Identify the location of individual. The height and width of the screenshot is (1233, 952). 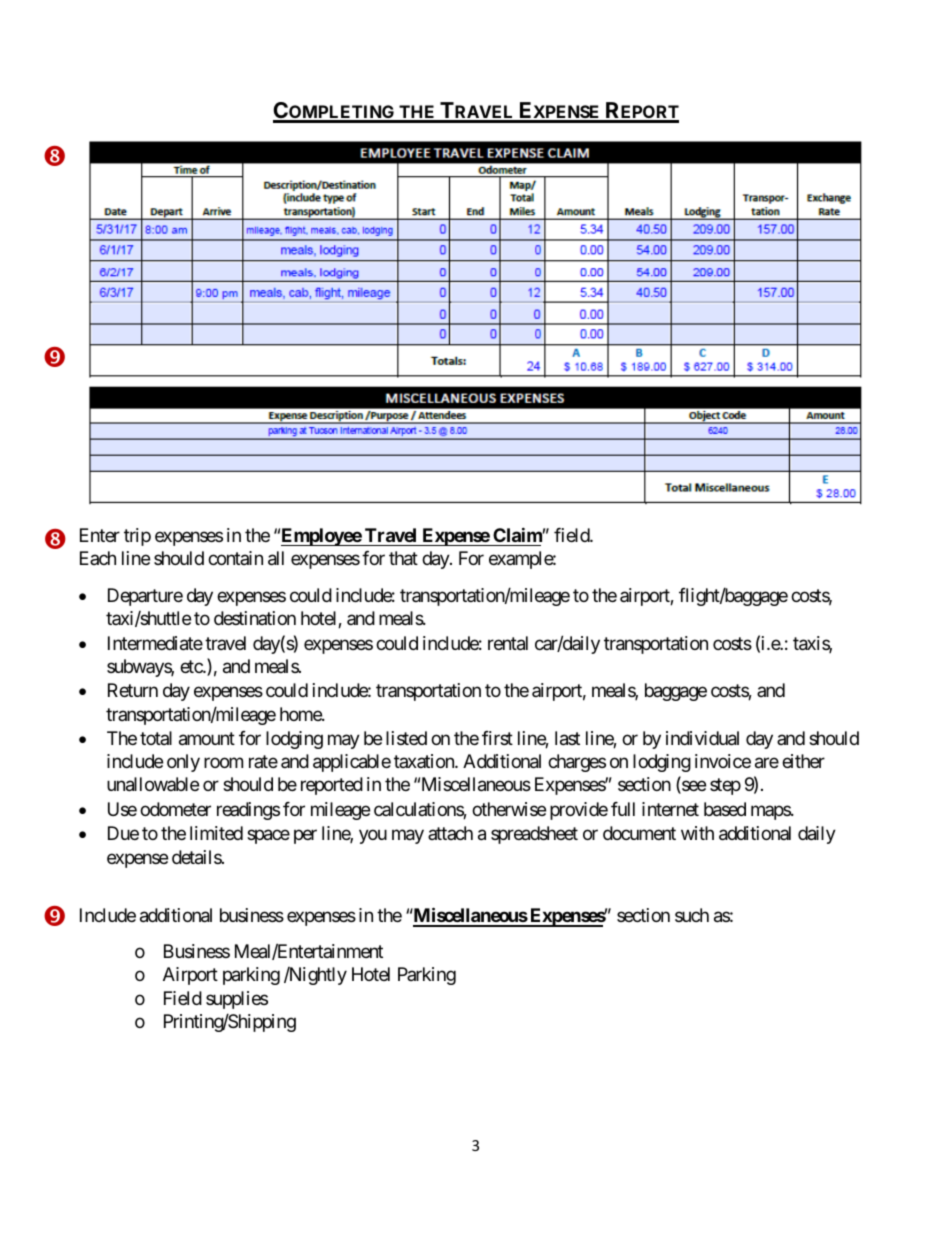
(702, 738).
